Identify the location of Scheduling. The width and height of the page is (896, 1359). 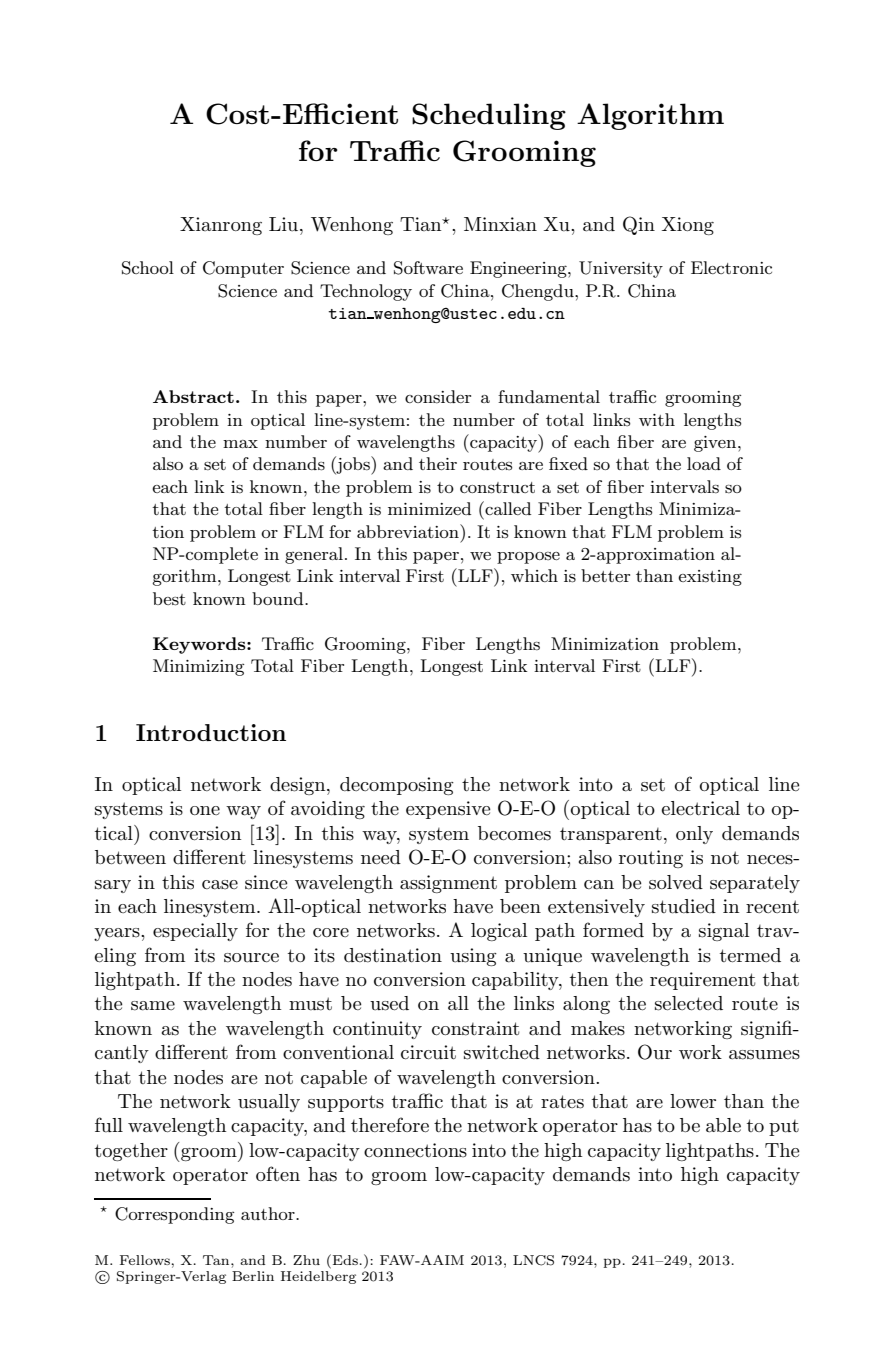
(489, 116).
